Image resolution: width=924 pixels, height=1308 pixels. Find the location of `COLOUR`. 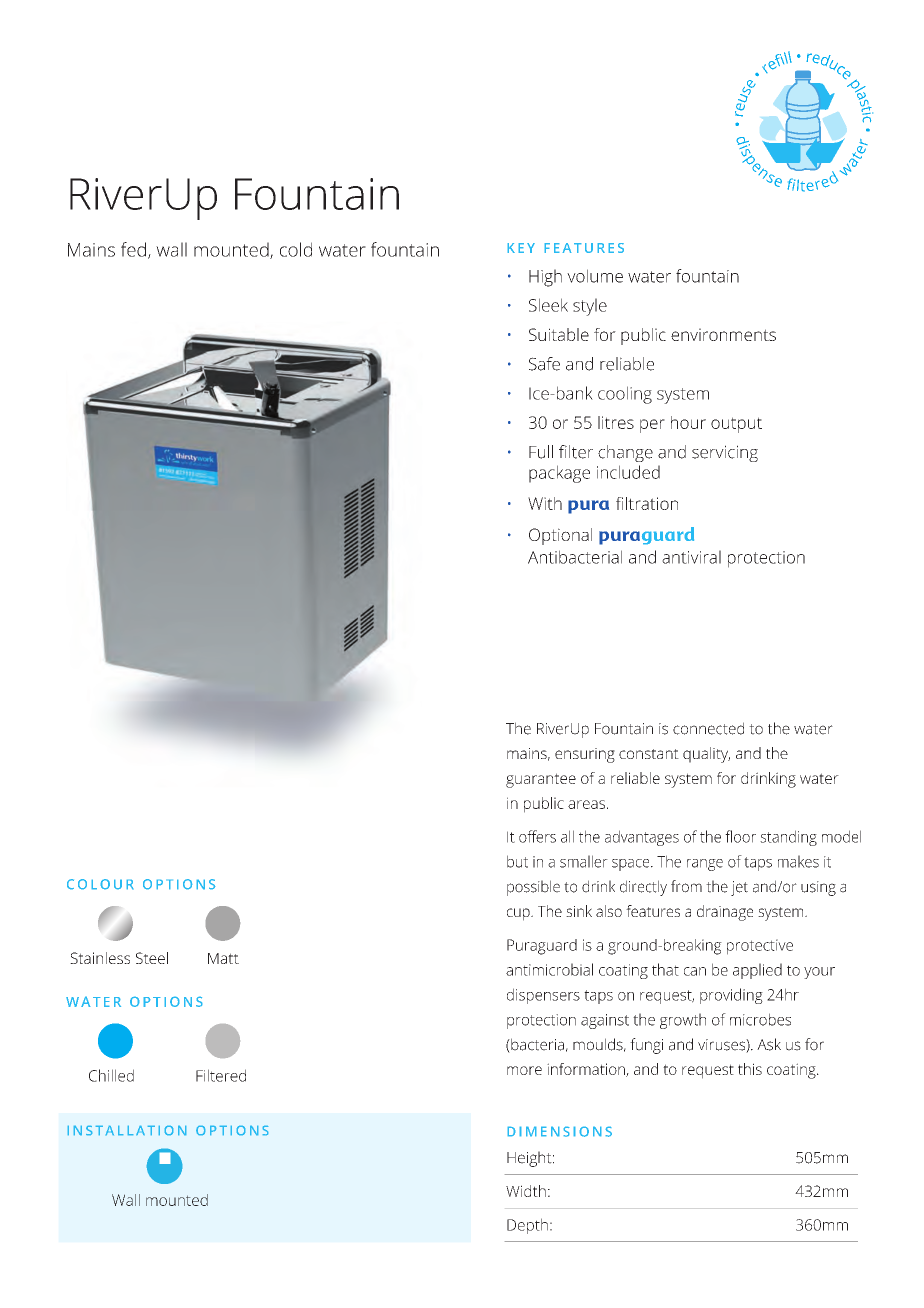

COLOUR is located at coordinates (100, 884).
